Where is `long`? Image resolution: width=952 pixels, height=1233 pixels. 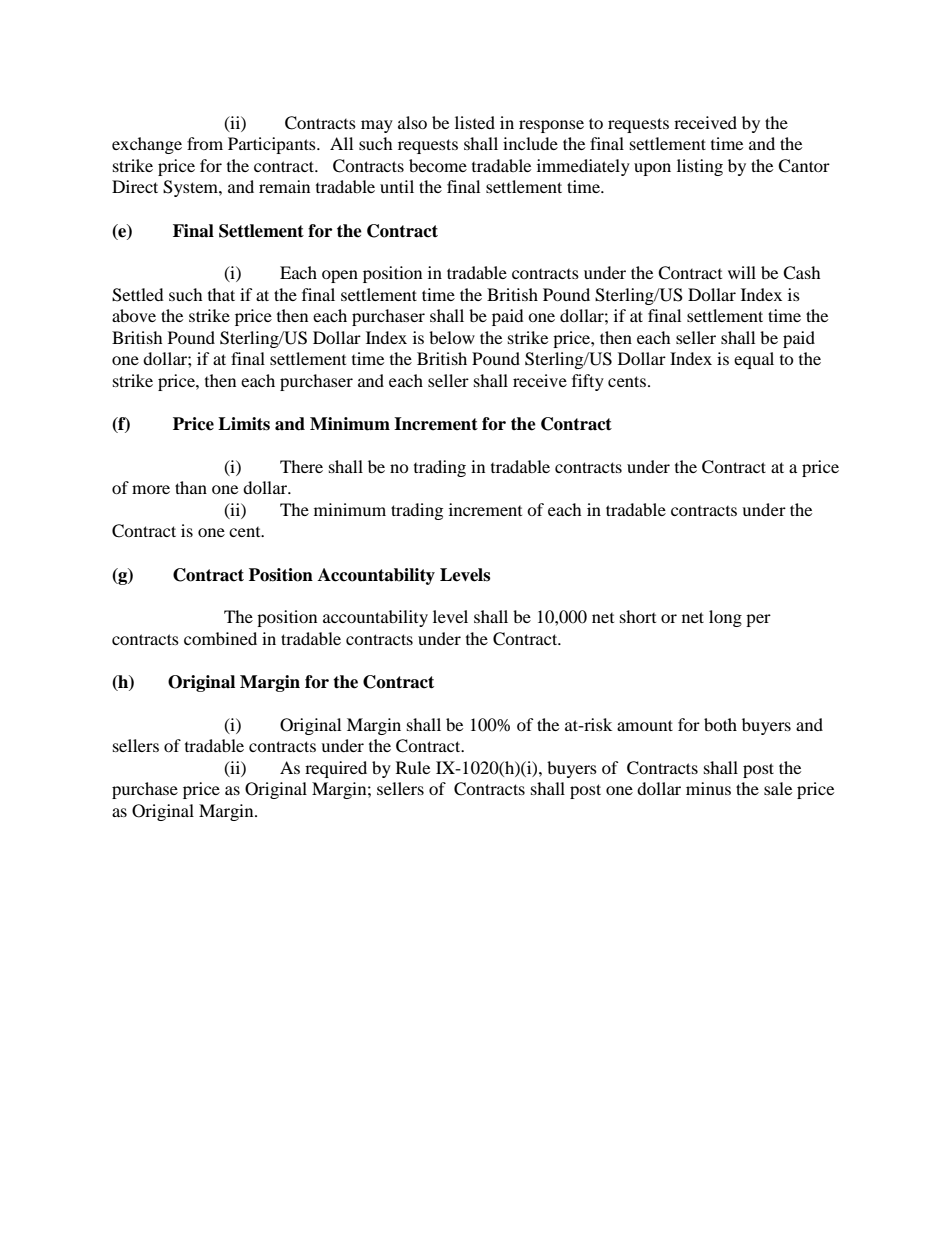 long is located at coordinates (725, 618).
